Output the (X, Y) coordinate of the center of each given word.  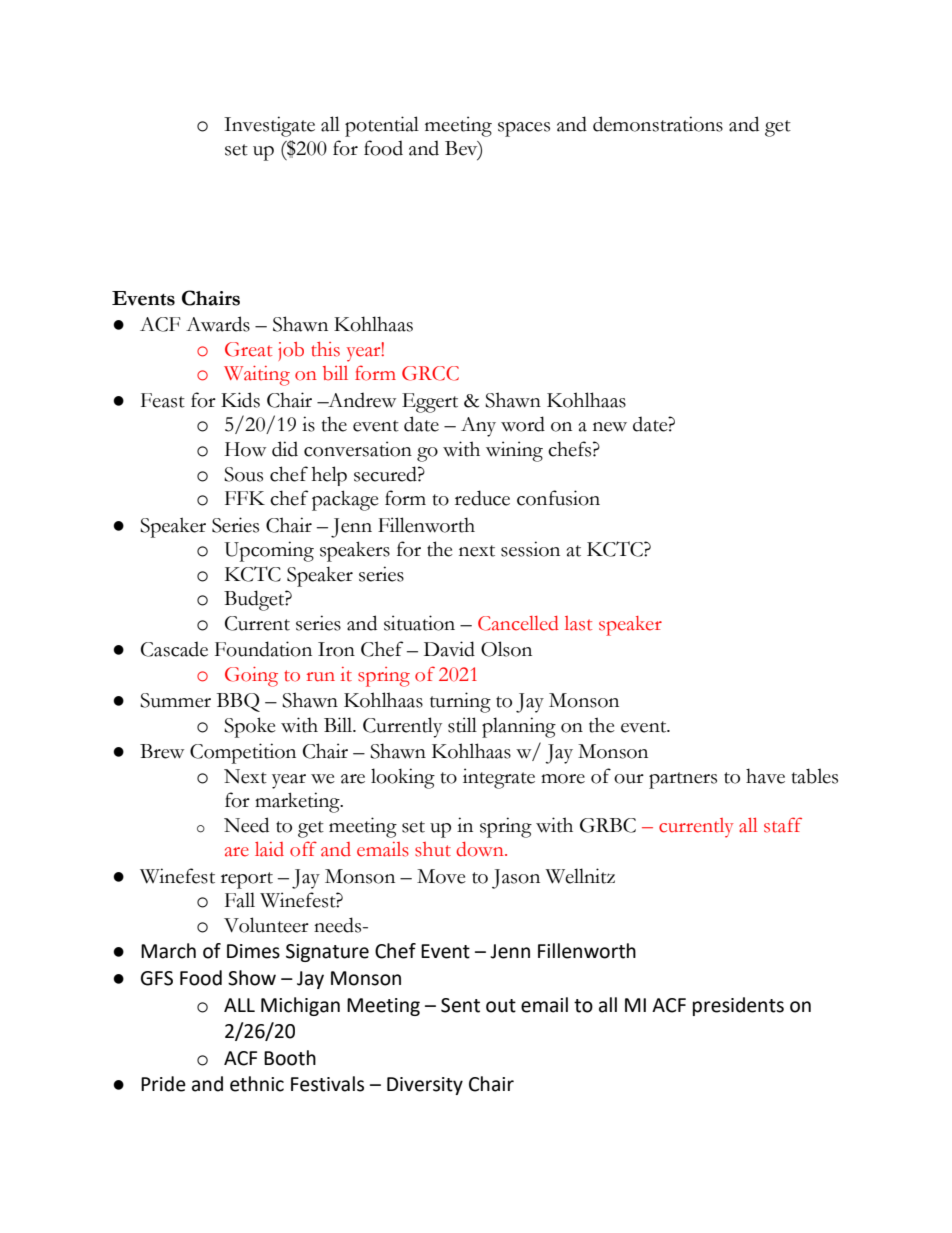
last (578, 623)
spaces (524, 129)
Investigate (269, 126)
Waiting (257, 376)
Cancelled (518, 623)
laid (269, 849)
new (610, 427)
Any (478, 427)
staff (783, 825)
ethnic (257, 1084)
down (481, 849)
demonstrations (658, 124)
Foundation (263, 649)
